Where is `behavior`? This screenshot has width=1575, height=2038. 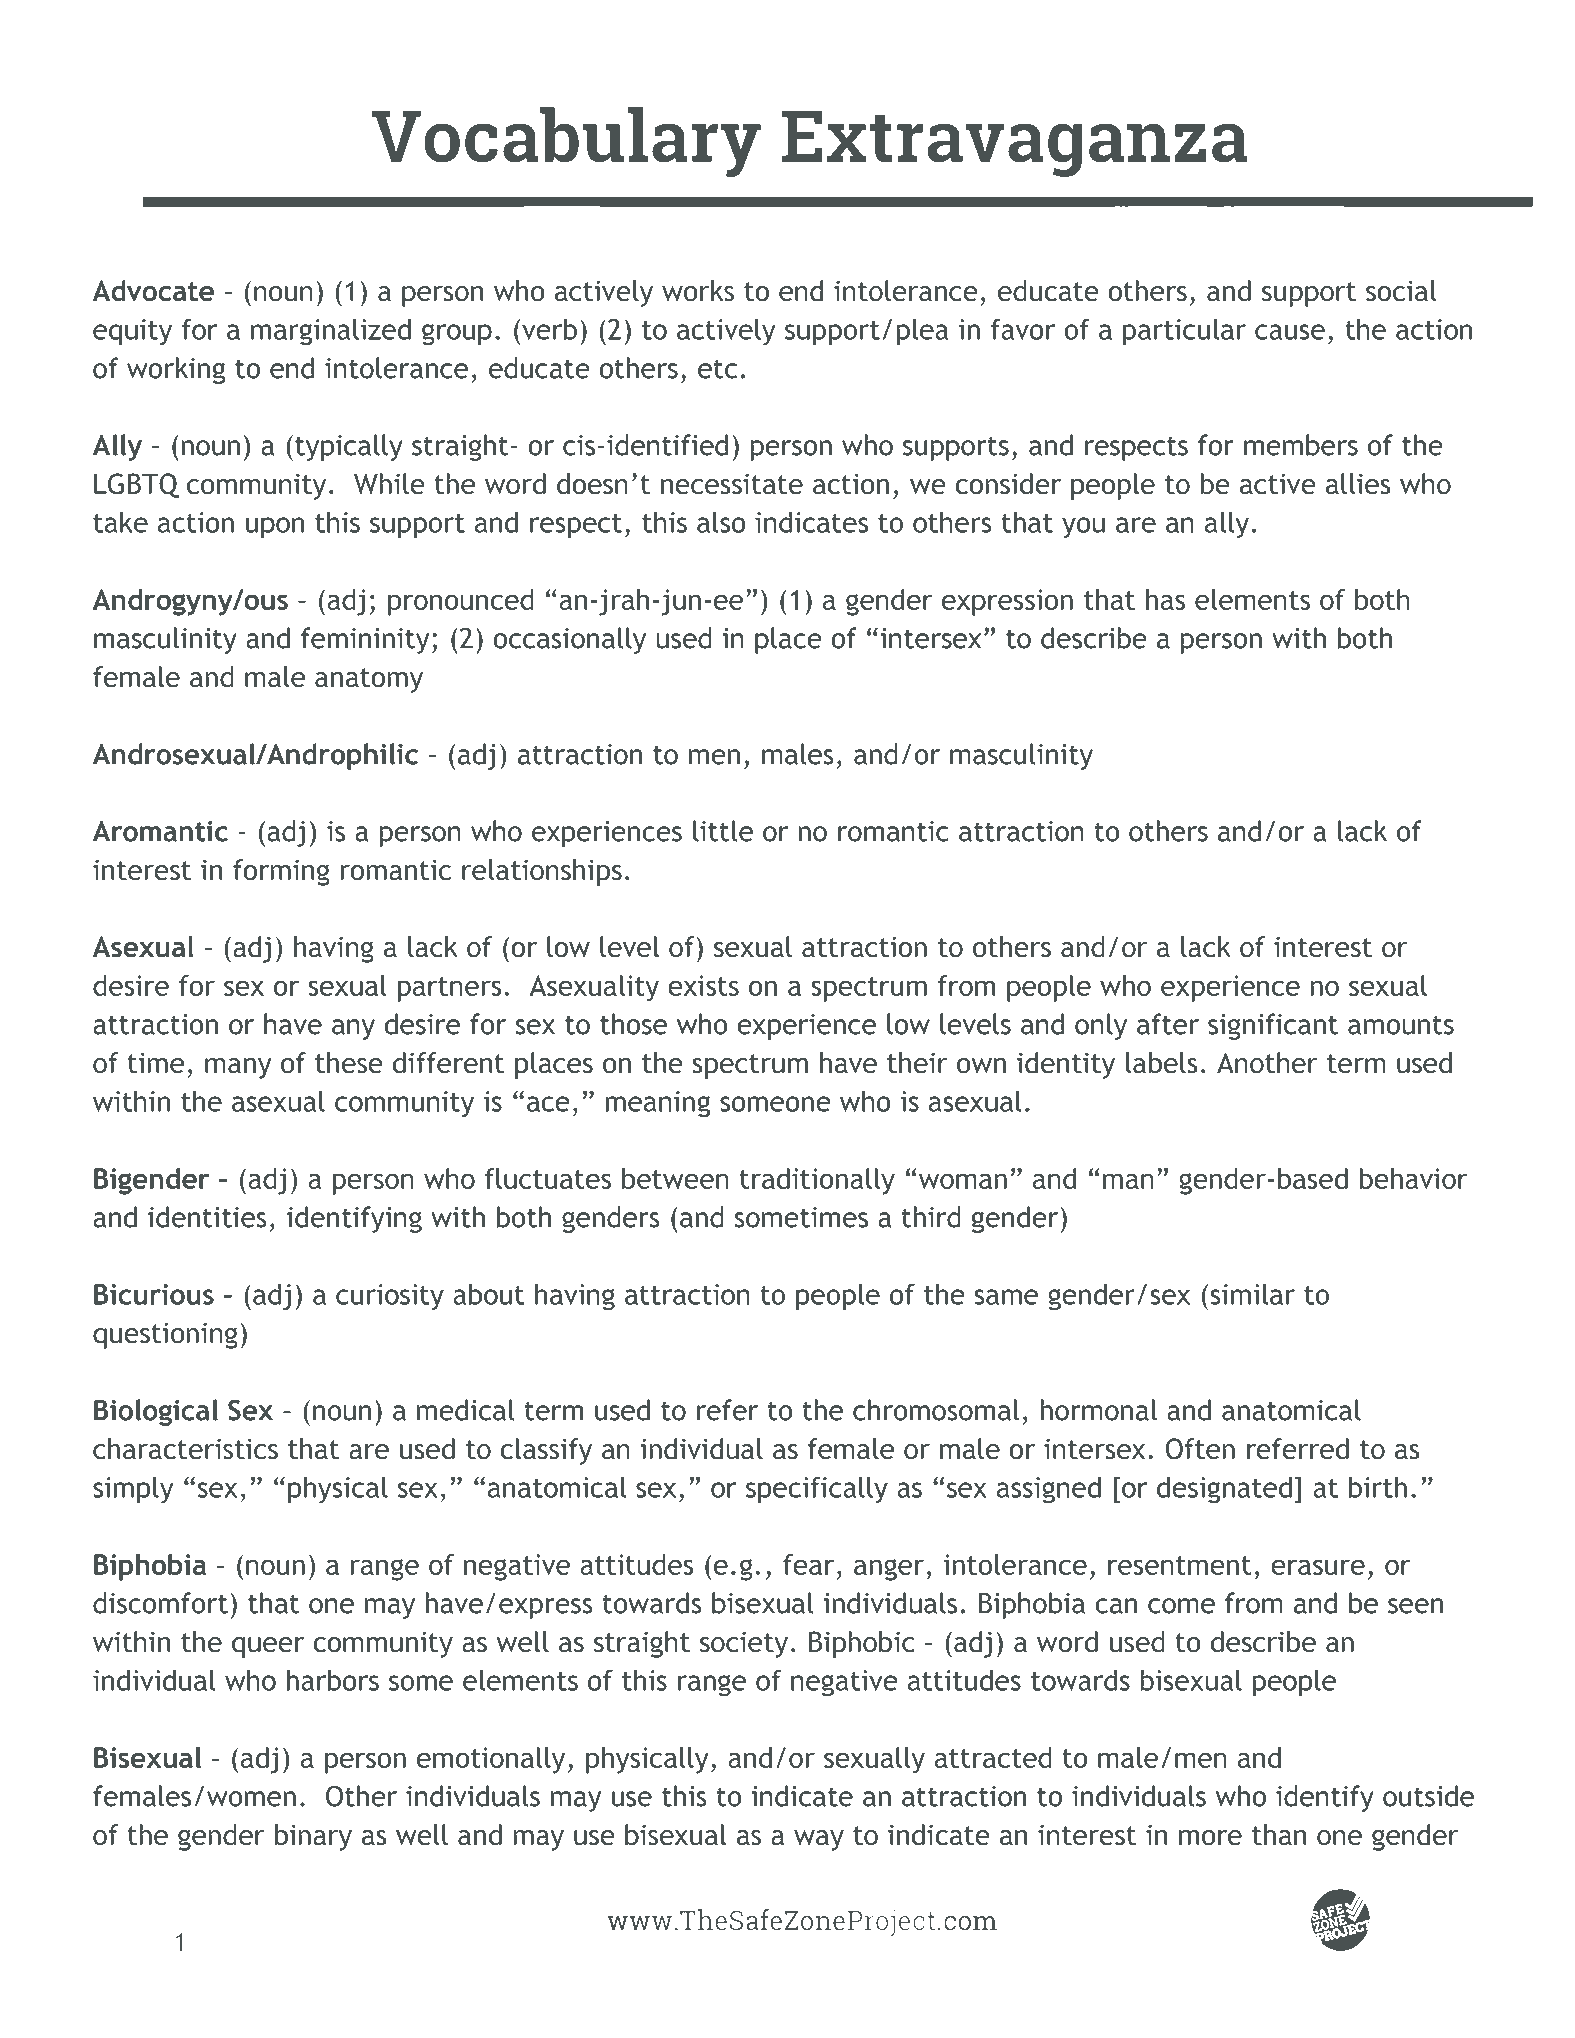 behavior is located at coordinates (1413, 1178).
